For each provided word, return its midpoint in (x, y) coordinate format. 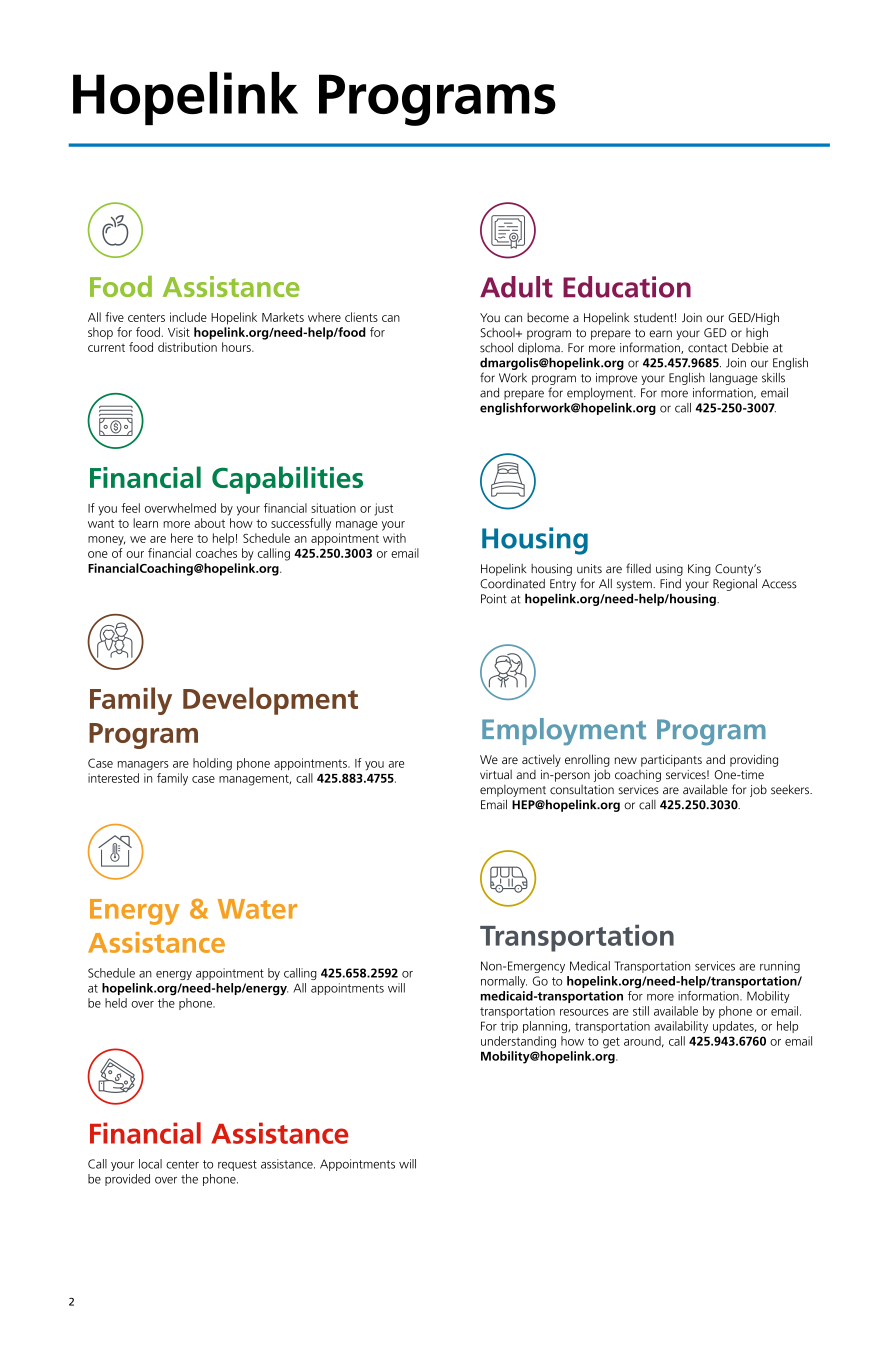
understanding (518, 1042)
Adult (516, 287)
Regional (735, 584)
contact (707, 348)
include (188, 317)
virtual (496, 774)
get (611, 1043)
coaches (216, 553)
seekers (791, 789)
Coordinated (512, 583)
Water (257, 909)
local (150, 1164)
